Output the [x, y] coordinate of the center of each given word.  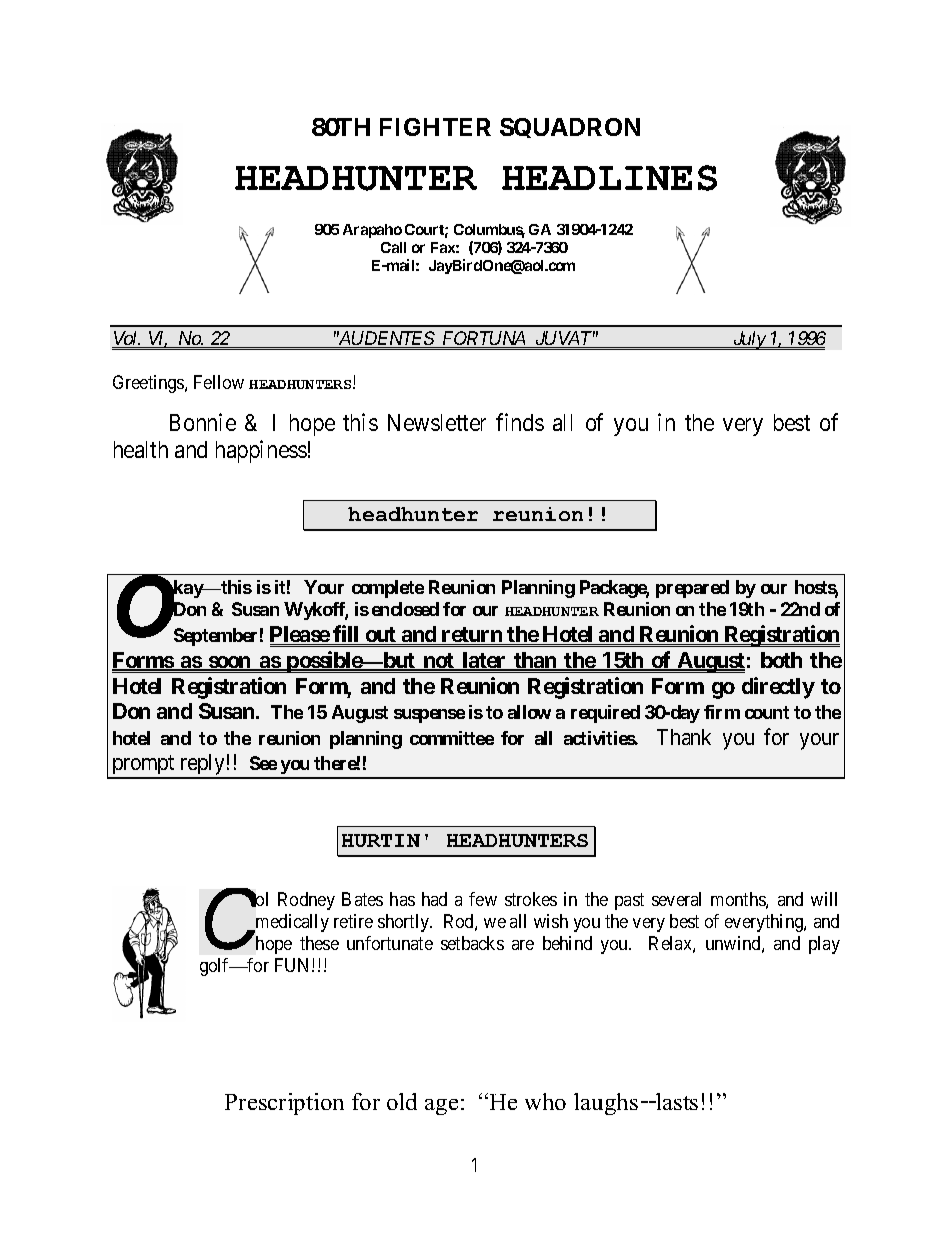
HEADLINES [609, 178]
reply [202, 766]
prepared [692, 589]
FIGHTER [435, 127]
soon [229, 663]
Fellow [219, 382]
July [749, 340]
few [483, 899]
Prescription [284, 1104]
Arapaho [372, 231]
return [472, 636]
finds [520, 422]
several [676, 899]
